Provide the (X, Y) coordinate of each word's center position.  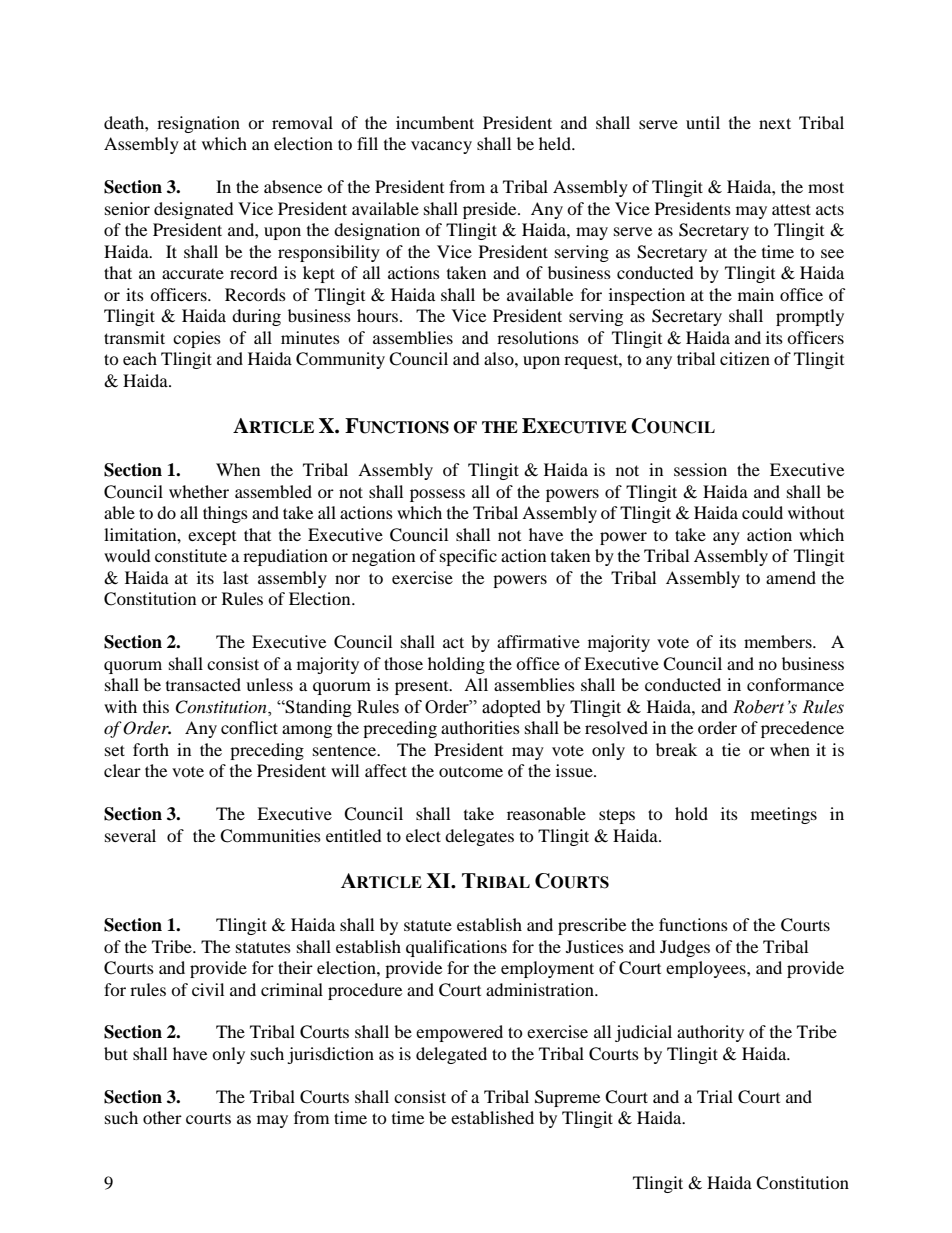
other (162, 1117)
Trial (715, 1096)
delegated (451, 1055)
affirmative (538, 641)
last (235, 577)
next (775, 123)
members (779, 641)
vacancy (441, 147)
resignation (198, 124)
